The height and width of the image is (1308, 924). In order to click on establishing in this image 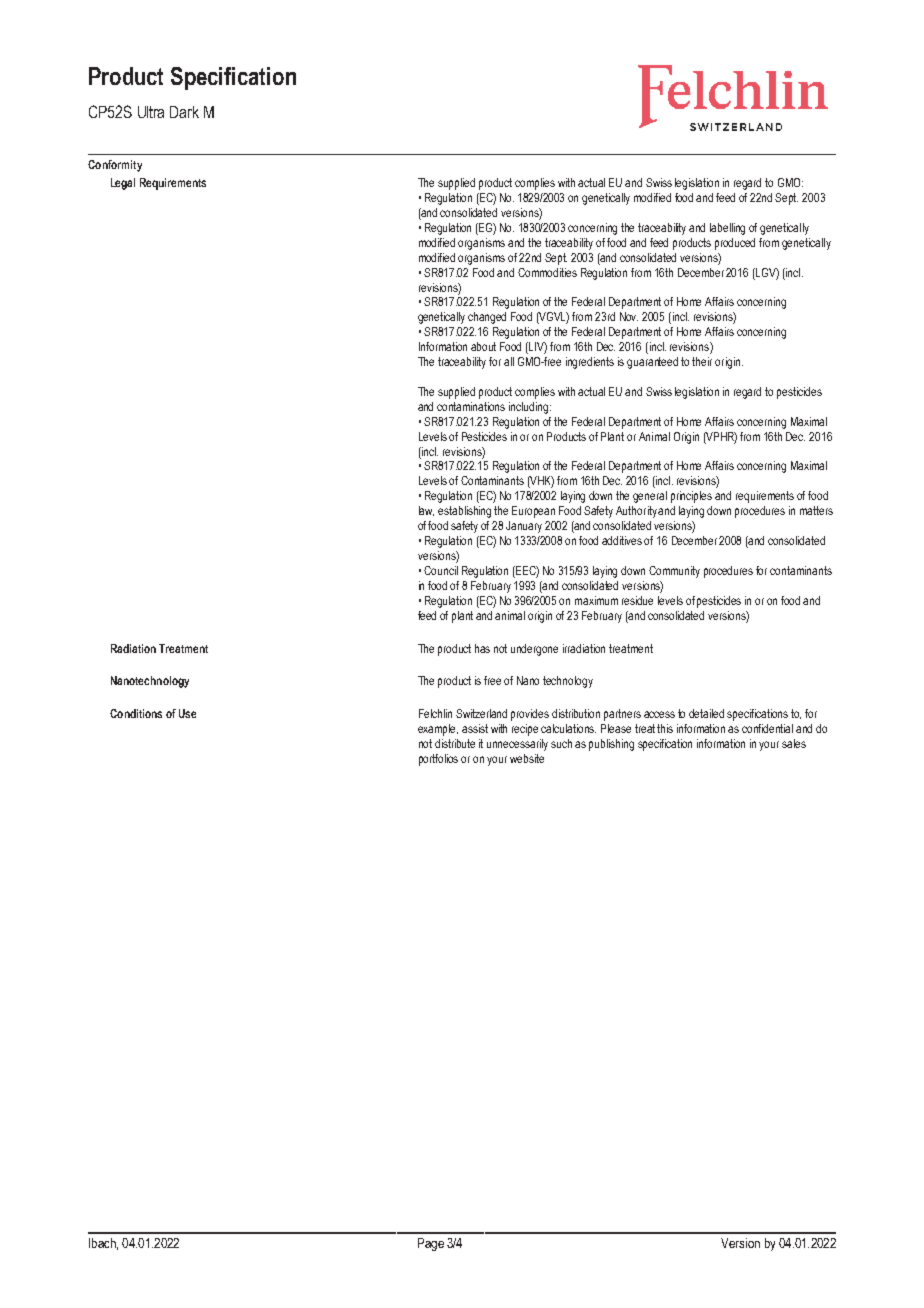, I will do `click(464, 512)`.
